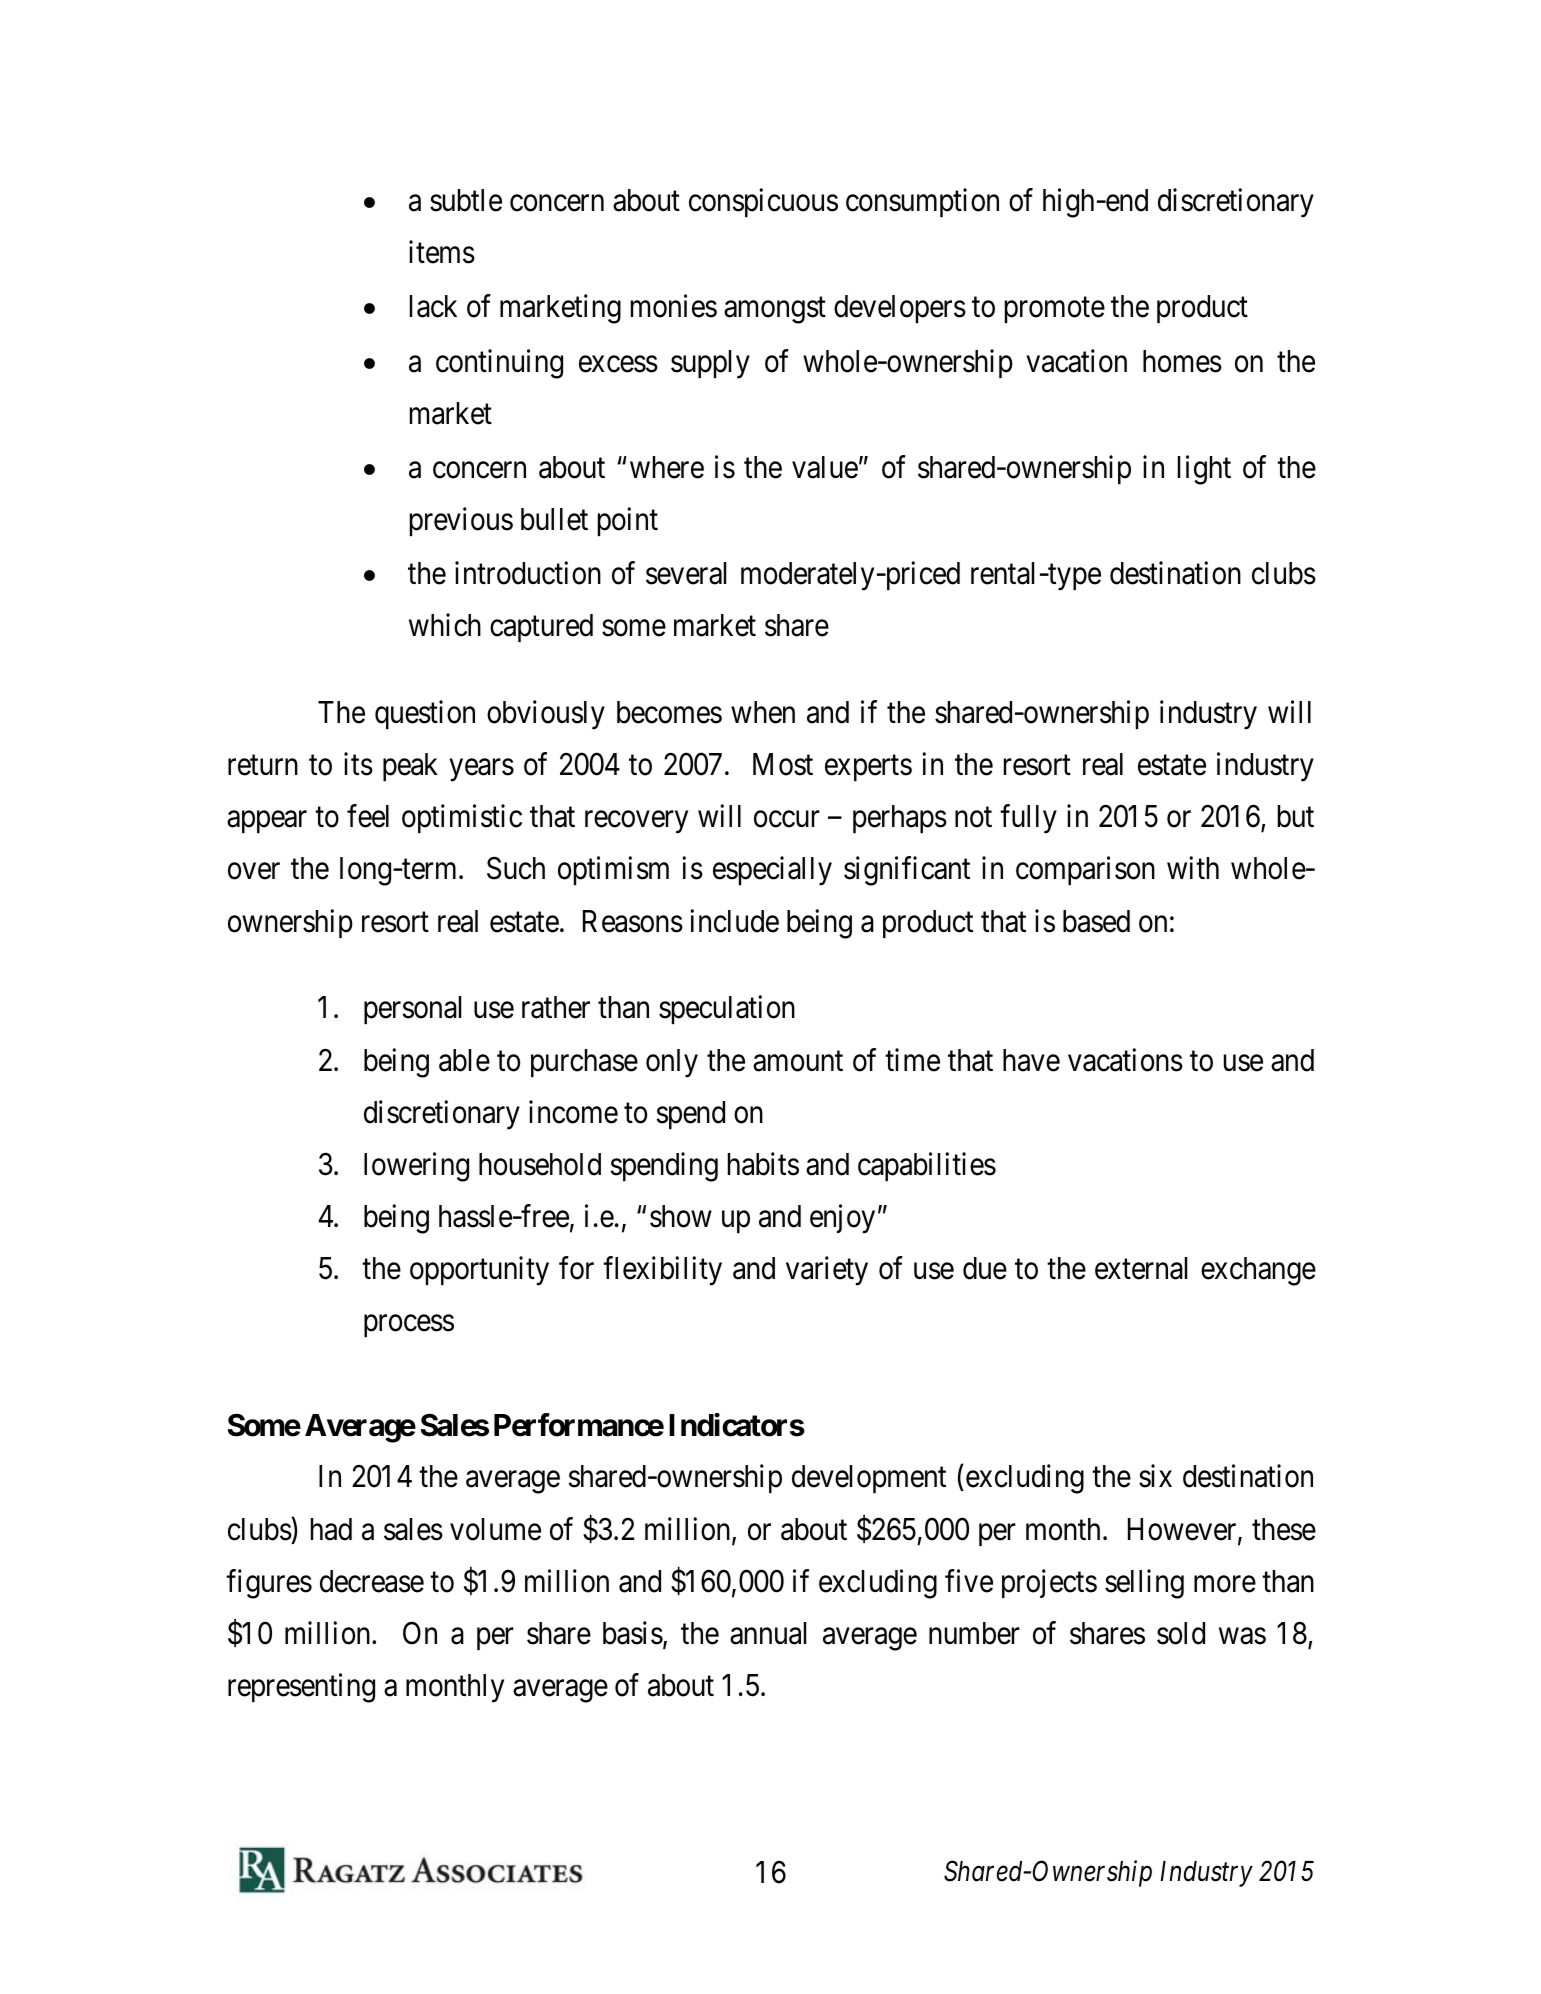  Describe the element at coordinates (372, 1581) in the document. I see `decrease` at that location.
